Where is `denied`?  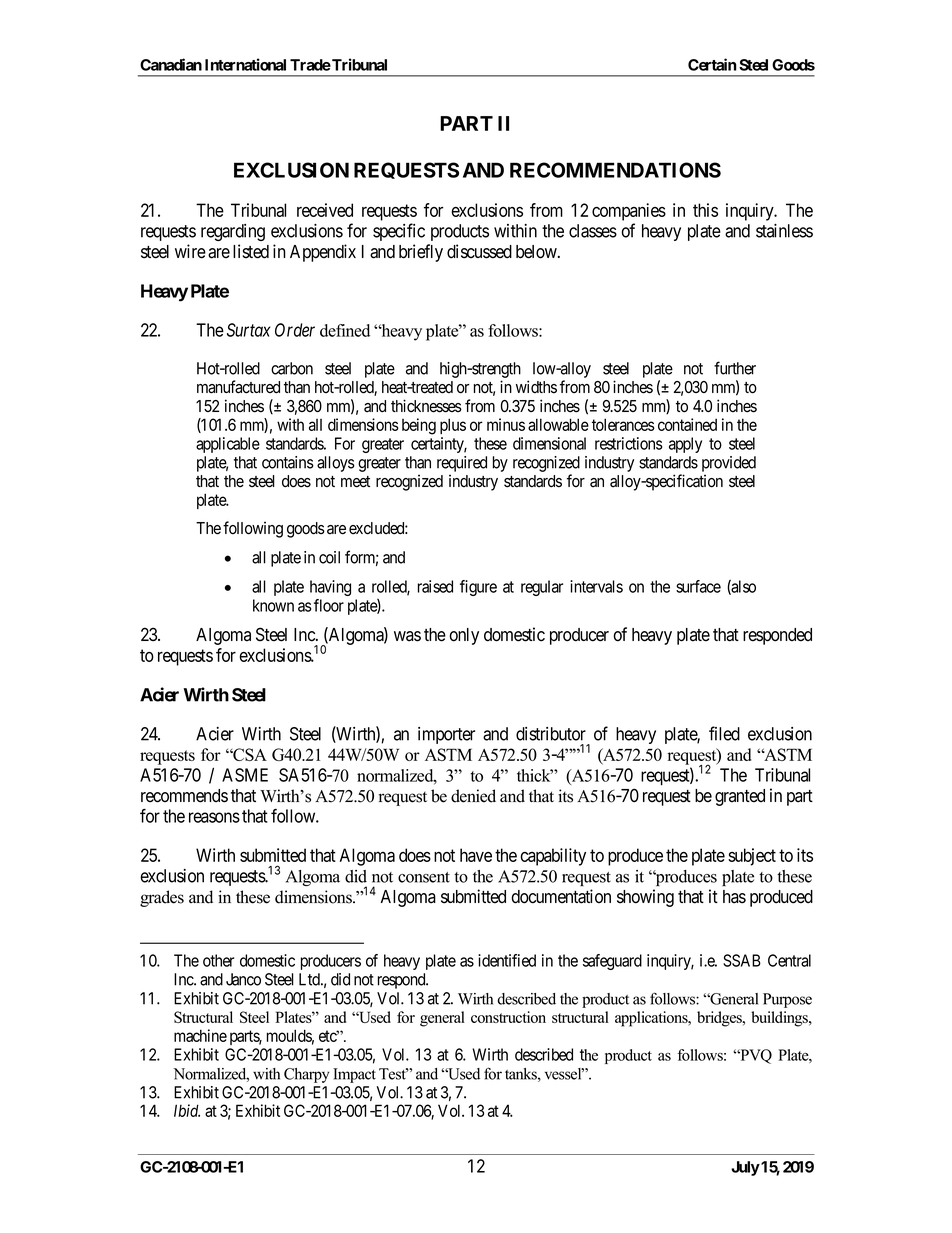
denied is located at coordinates (473, 796).
